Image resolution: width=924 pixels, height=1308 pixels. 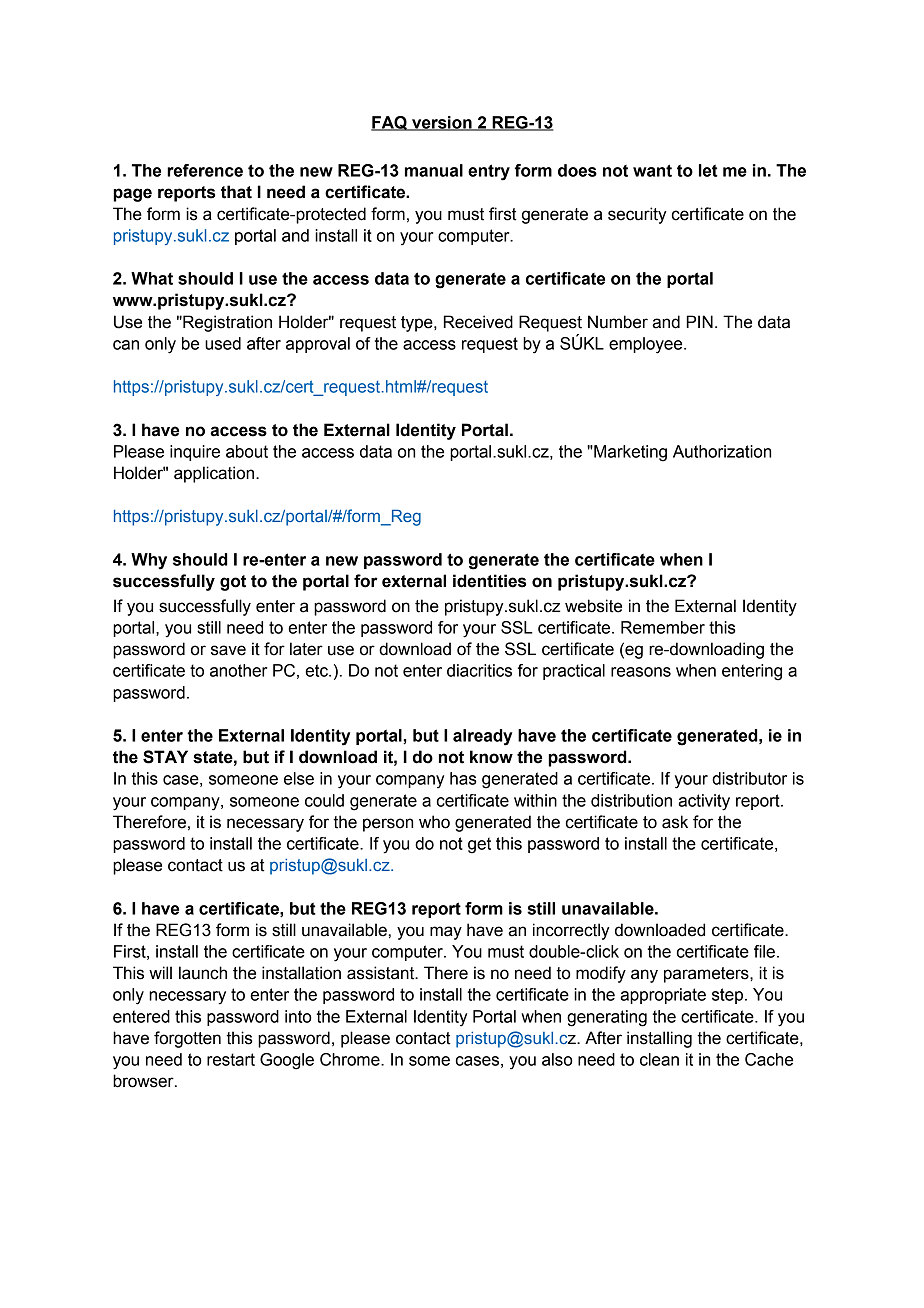 What do you see at coordinates (434, 170) in the screenshot?
I see `manual` at bounding box center [434, 170].
